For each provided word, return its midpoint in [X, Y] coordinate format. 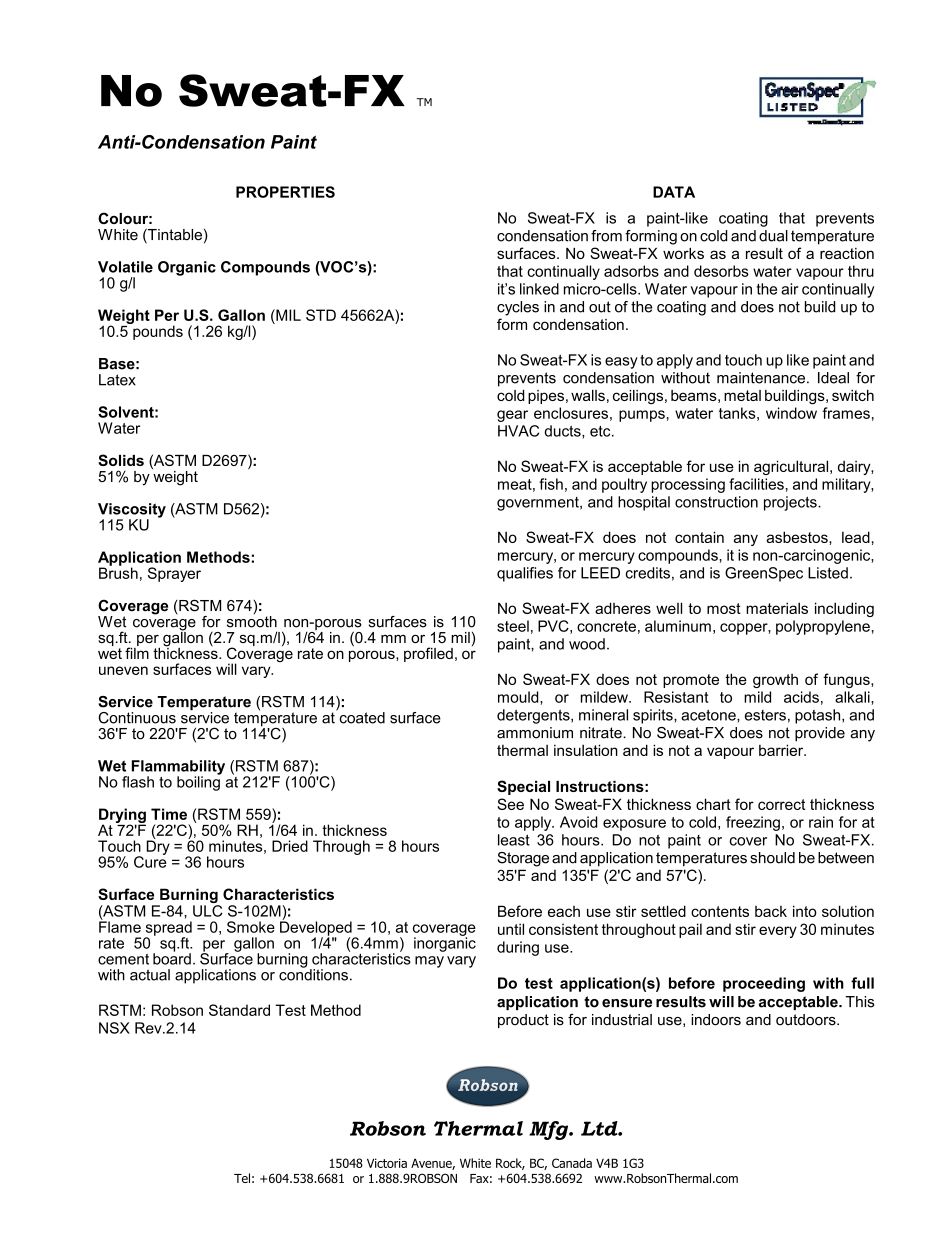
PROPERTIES [285, 192]
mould [519, 697]
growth [775, 681]
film [137, 652]
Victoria [387, 1163]
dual [773, 236]
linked [539, 289]
